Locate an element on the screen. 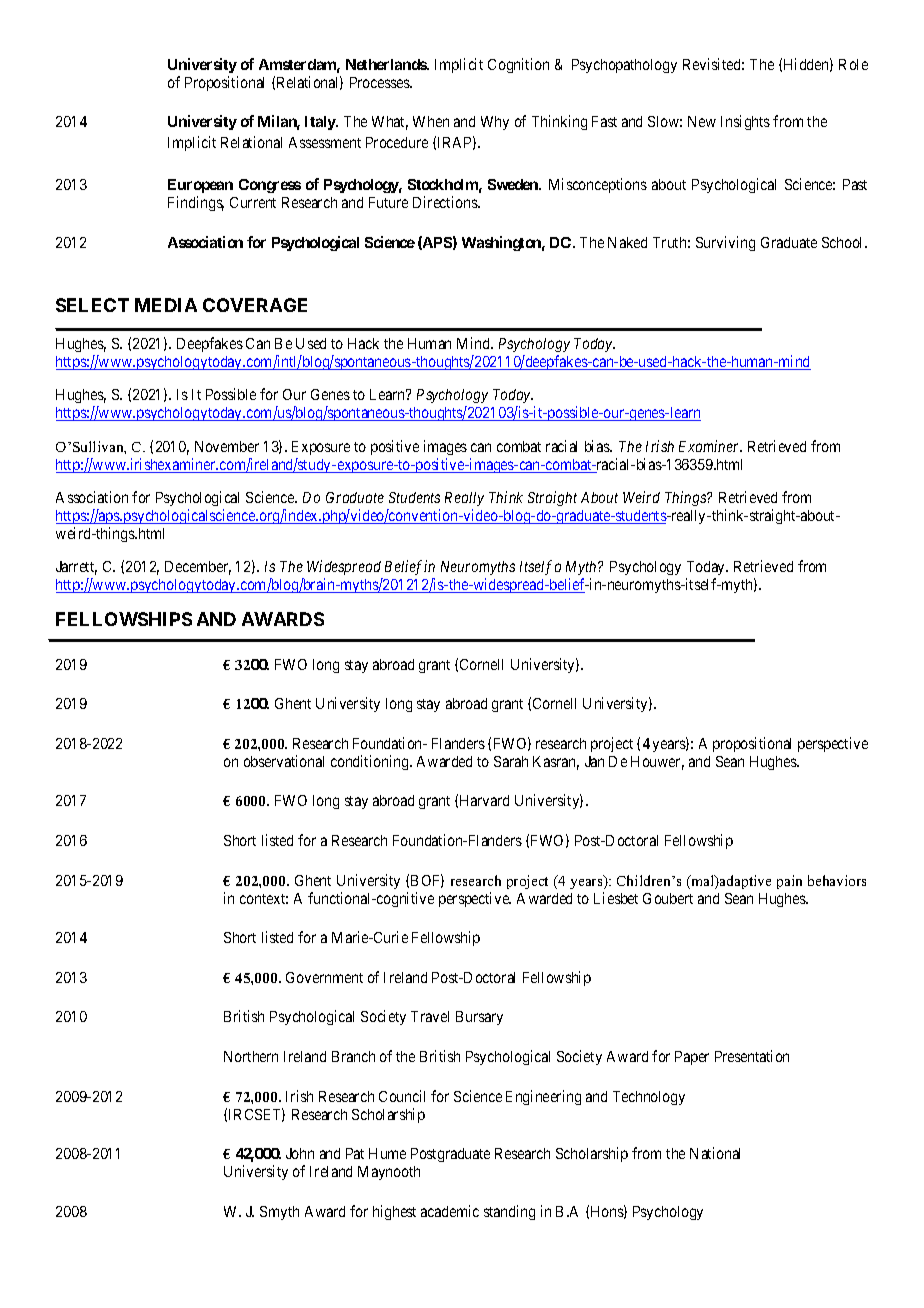  Why is located at coordinates (495, 123).
